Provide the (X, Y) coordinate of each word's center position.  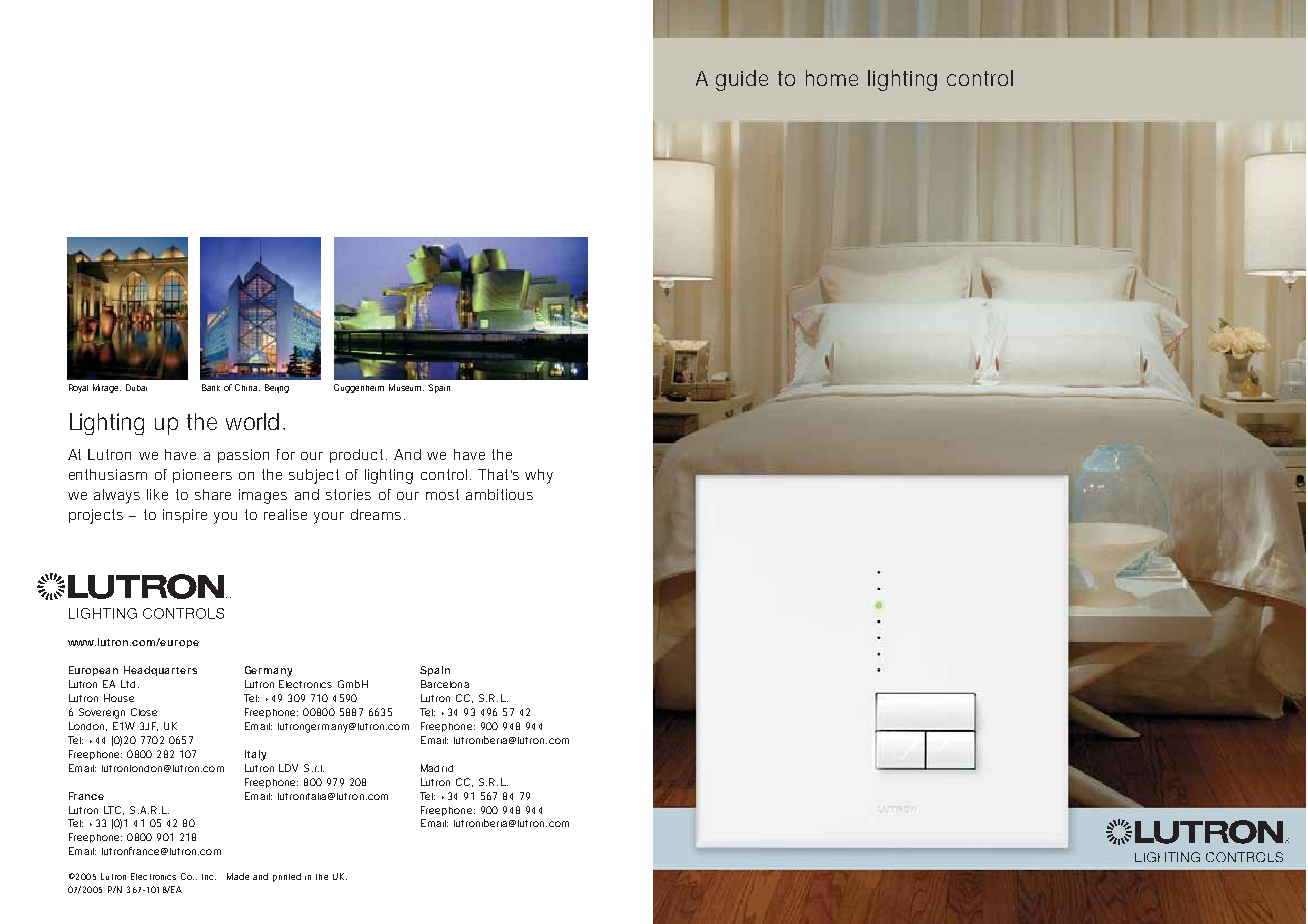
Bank (211, 387)
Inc (209, 877)
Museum (406, 387)
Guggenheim (359, 388)
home (832, 78)
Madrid (437, 768)
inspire (185, 516)
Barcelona (445, 684)
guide (742, 80)
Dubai (136, 387)
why (539, 476)
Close (144, 712)
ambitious (499, 494)
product (358, 456)
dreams (376, 514)
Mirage (107, 388)
